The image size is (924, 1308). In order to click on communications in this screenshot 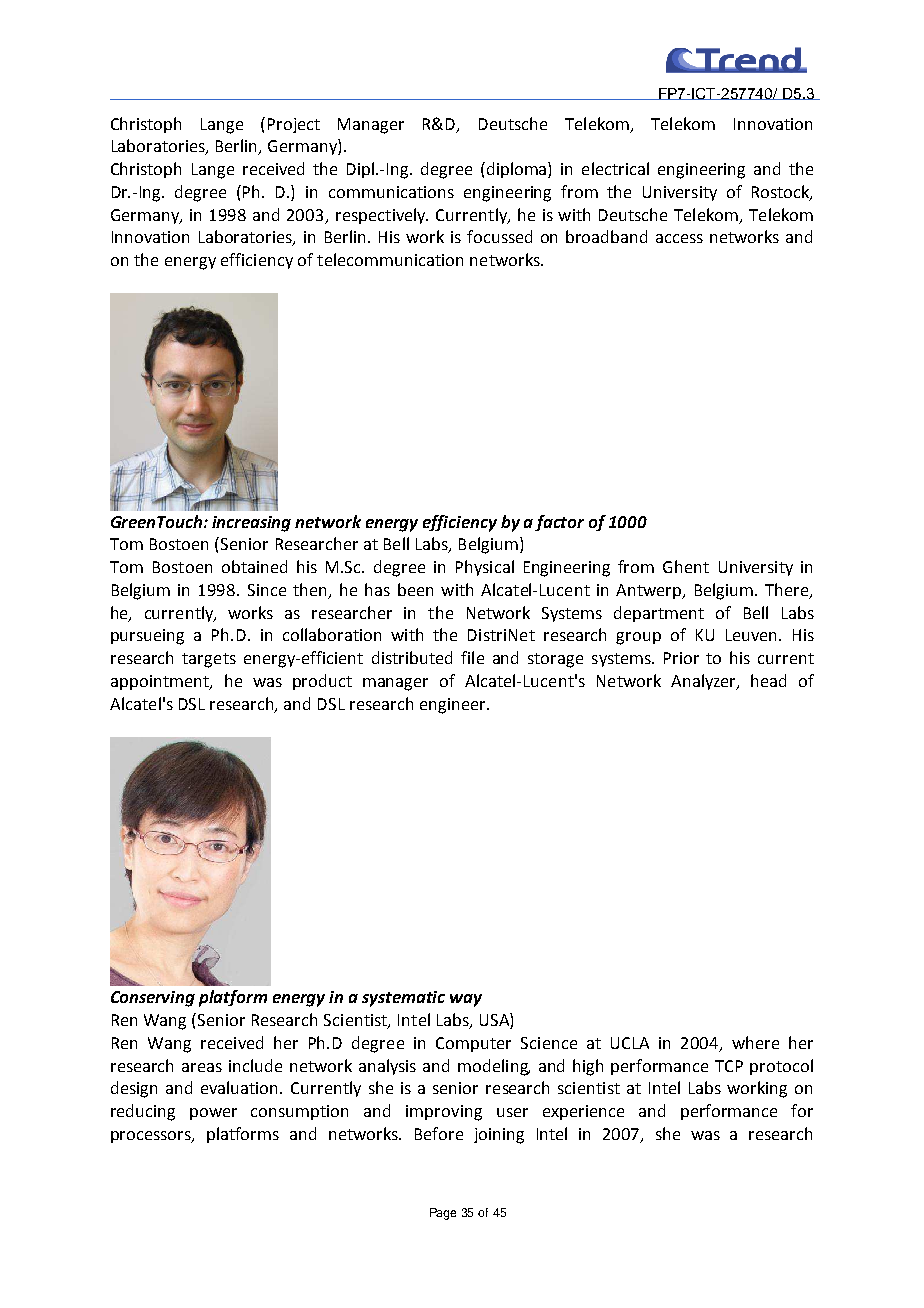, I will do `click(391, 192)`.
